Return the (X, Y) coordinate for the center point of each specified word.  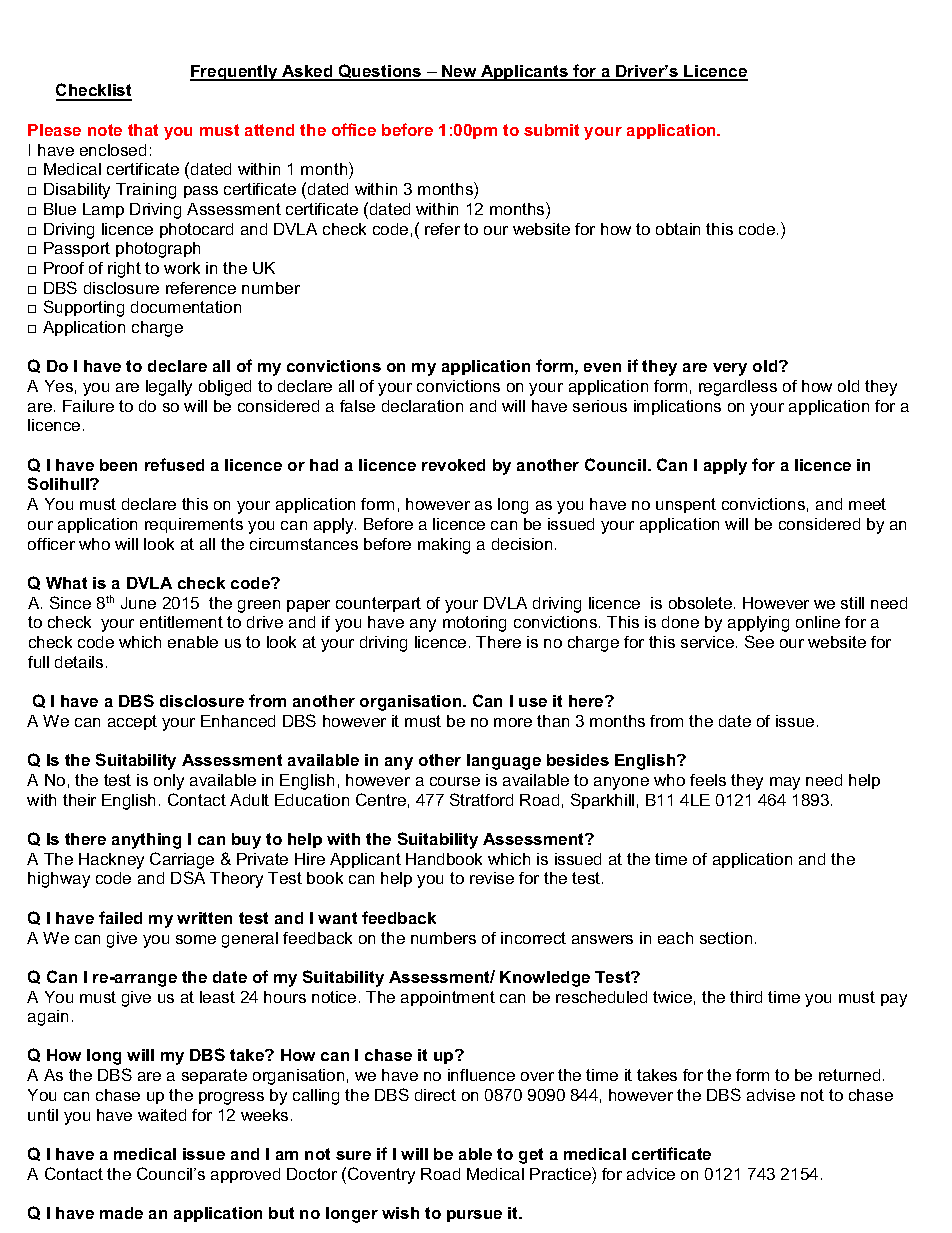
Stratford (481, 799)
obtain (678, 229)
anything (146, 841)
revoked (453, 465)
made (121, 1213)
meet (867, 504)
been (118, 465)
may (785, 783)
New (459, 72)
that (143, 130)
